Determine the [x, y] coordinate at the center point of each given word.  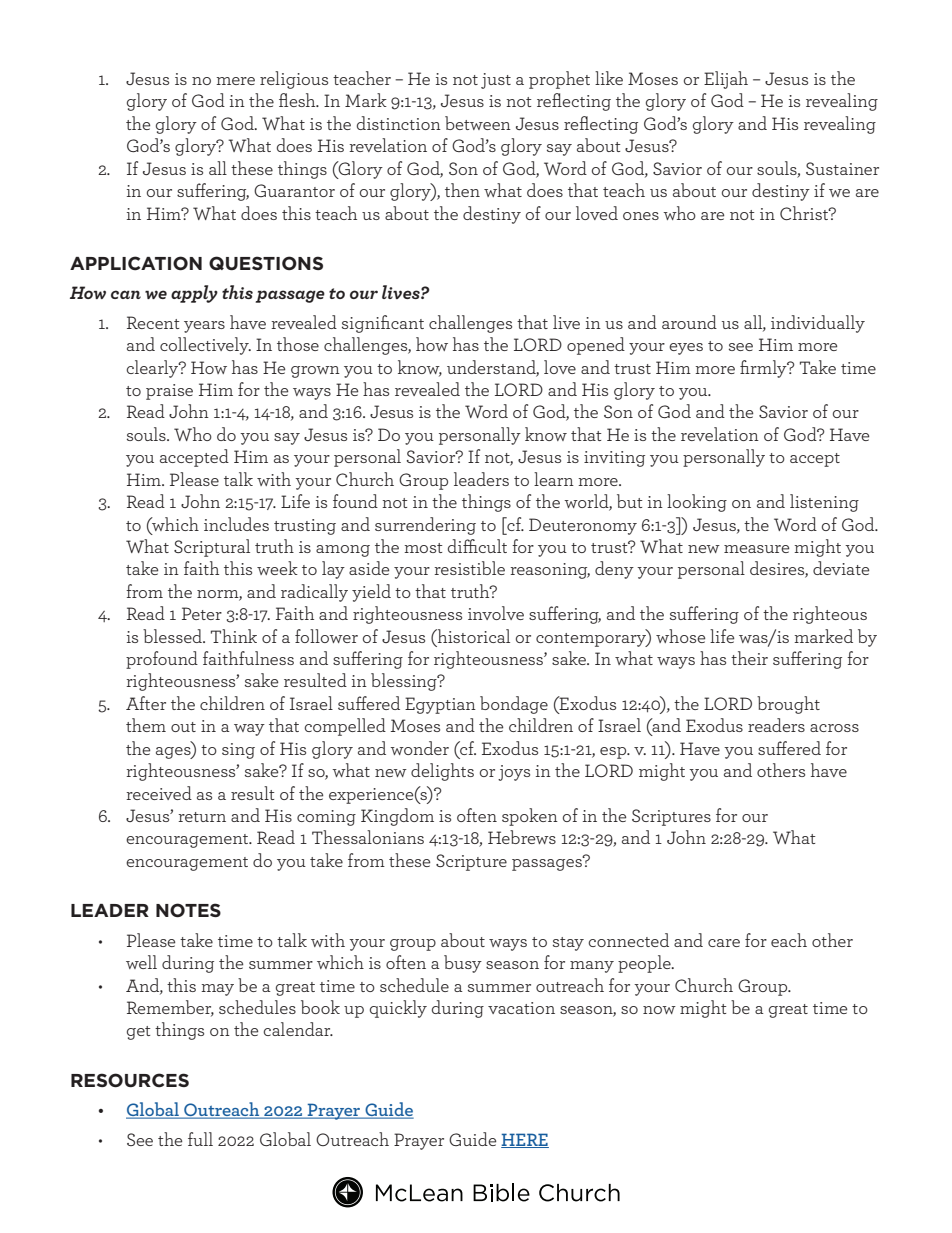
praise [169, 392]
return [202, 817]
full [200, 1139]
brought [788, 705]
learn [554, 479]
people [645, 964]
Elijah [726, 80]
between [478, 123]
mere [235, 81]
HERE [525, 1140]
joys [514, 773]
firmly [764, 369]
